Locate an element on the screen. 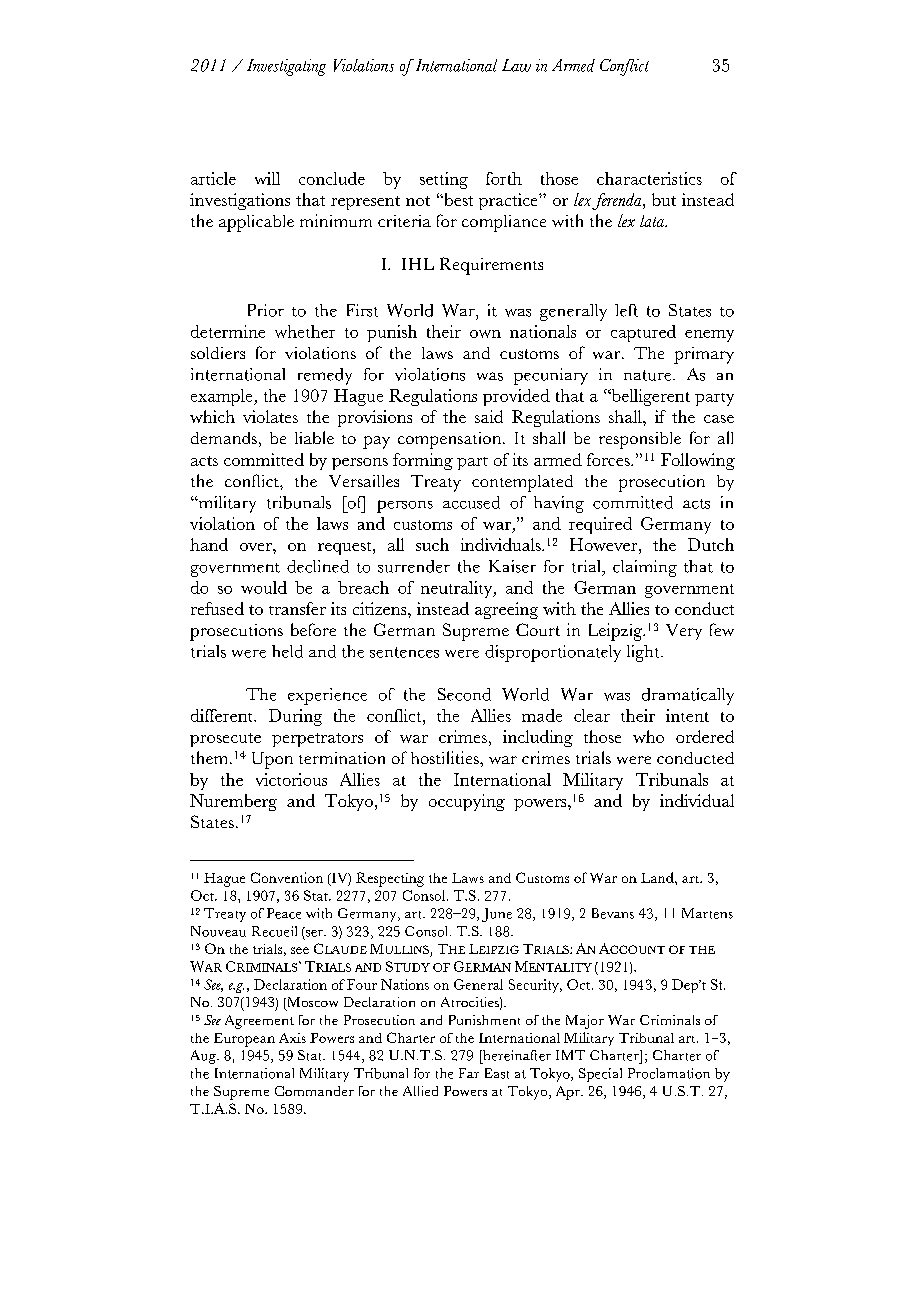 The image size is (924, 1308). belligerent is located at coordinates (649, 397).
